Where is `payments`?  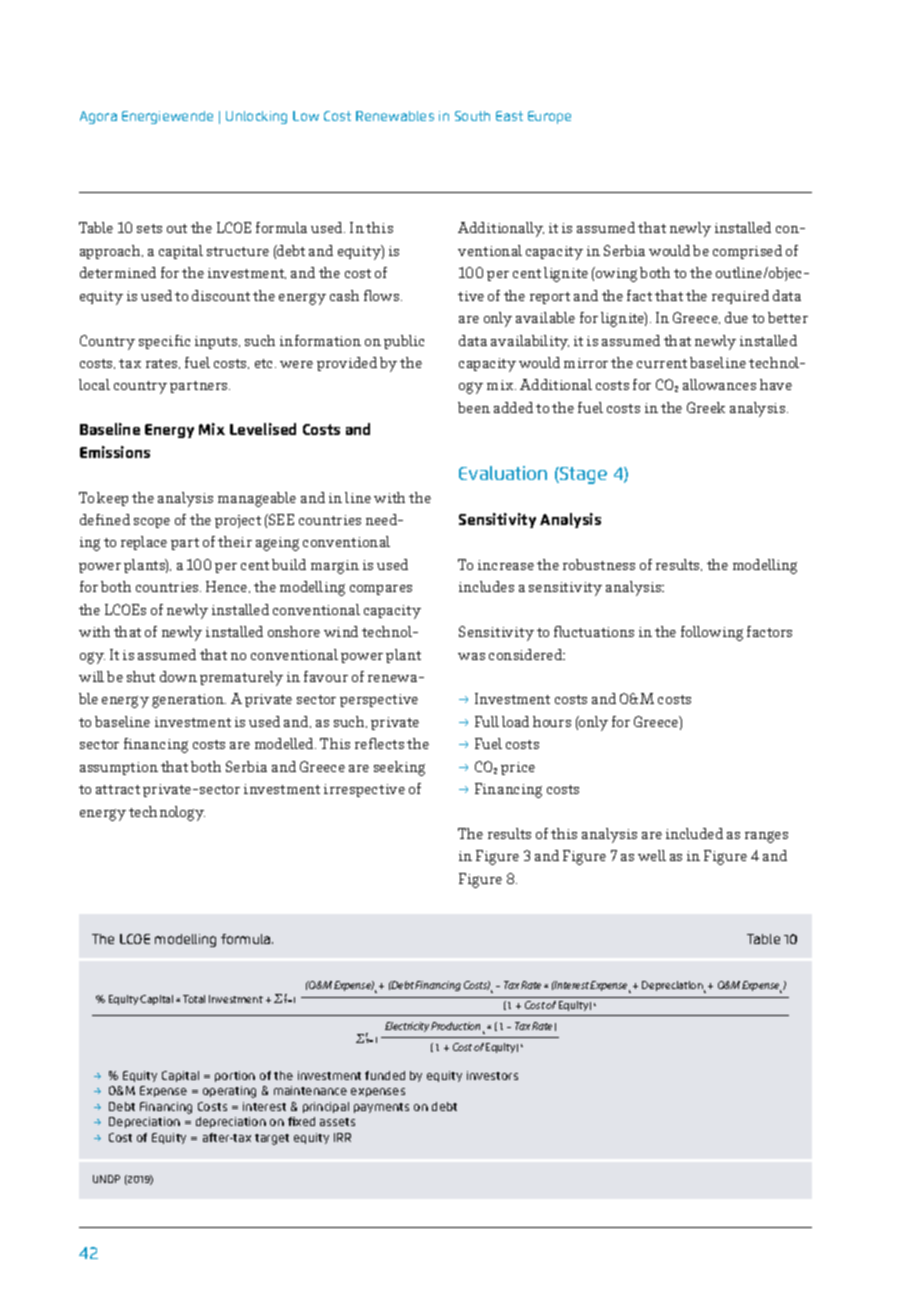
payments is located at coordinates (381, 1108).
